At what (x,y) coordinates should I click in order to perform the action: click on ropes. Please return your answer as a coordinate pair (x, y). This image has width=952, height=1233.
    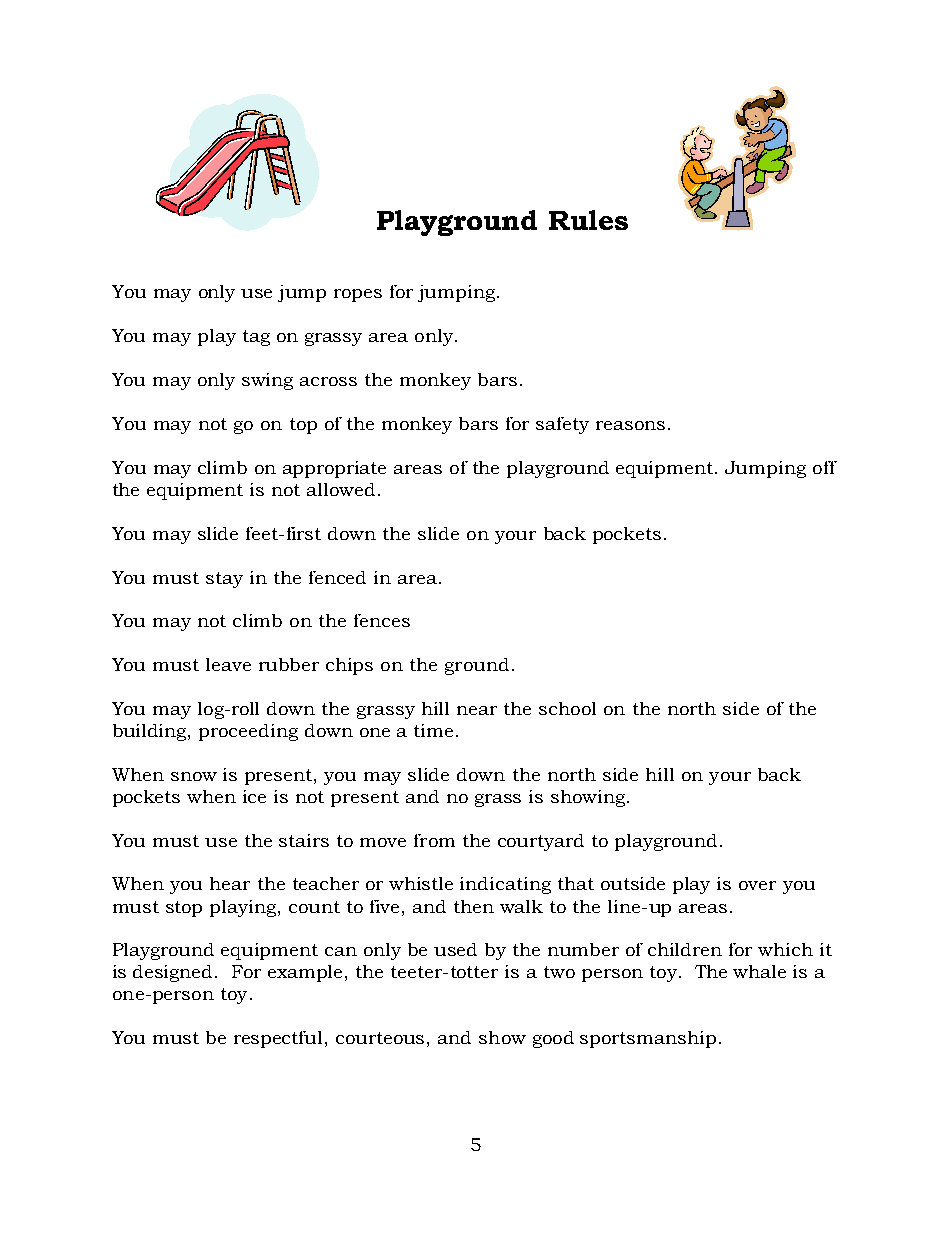
    Looking at the image, I should click on (358, 295).
